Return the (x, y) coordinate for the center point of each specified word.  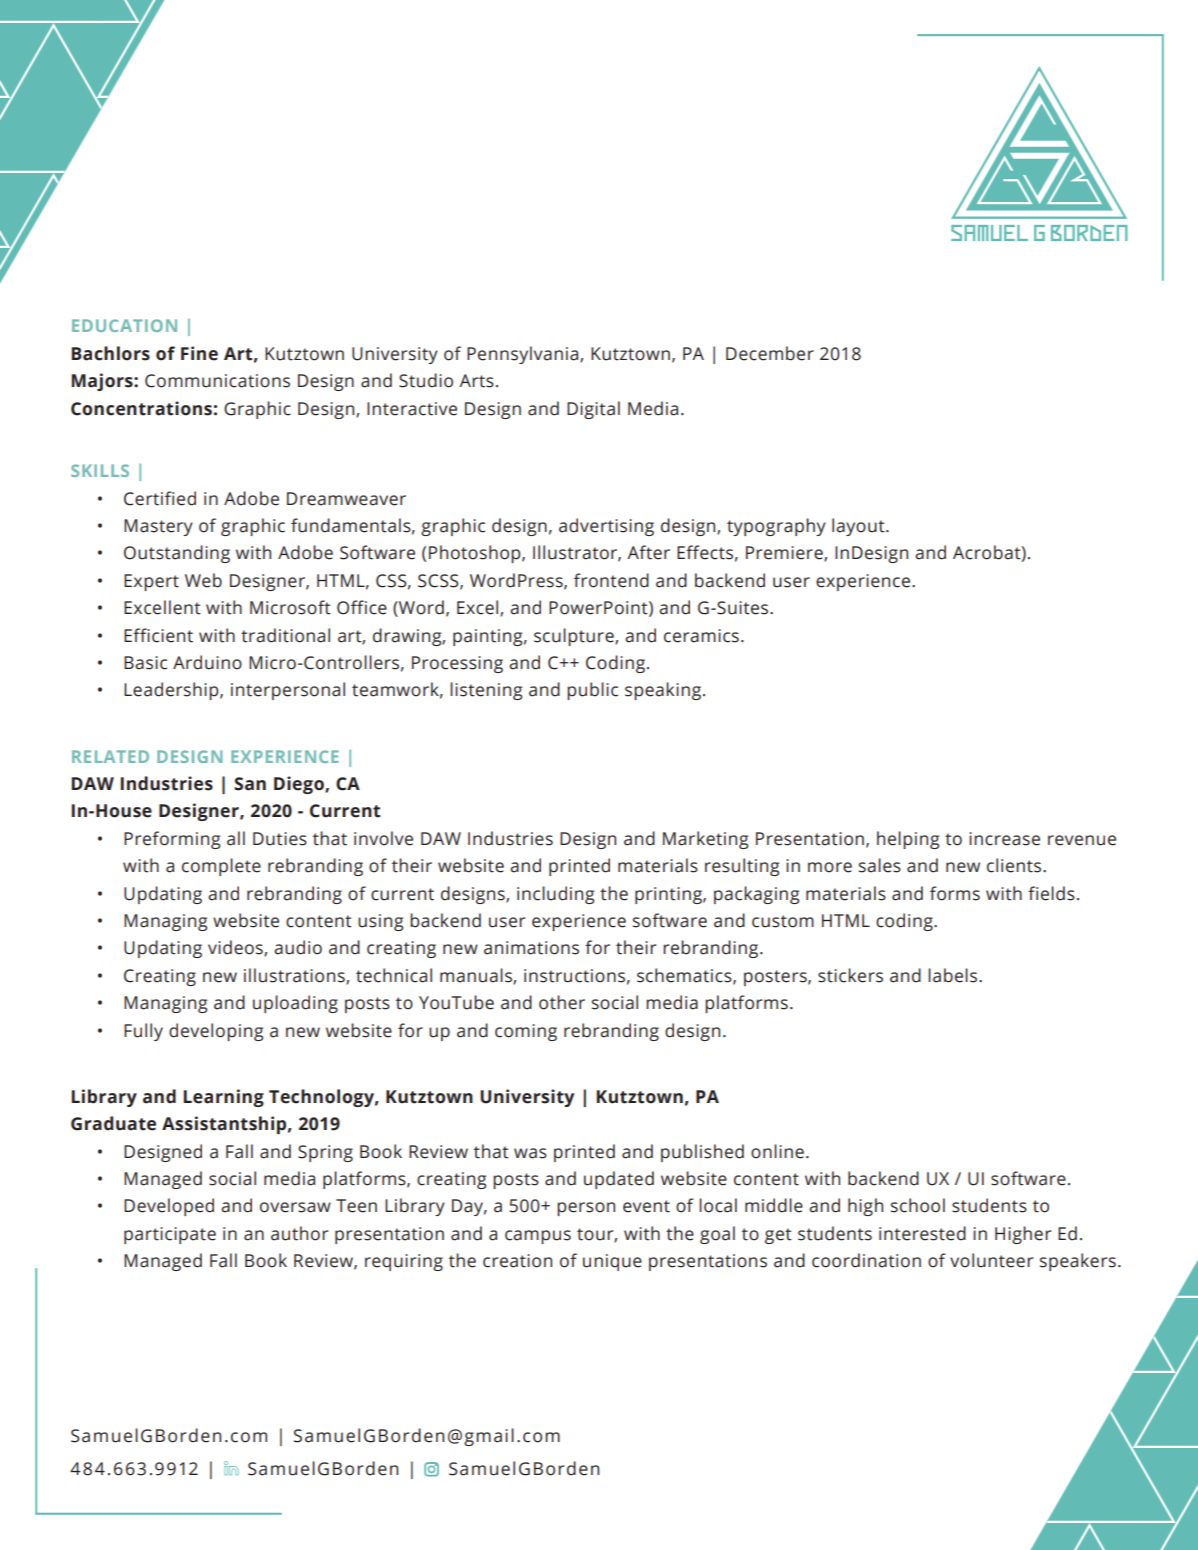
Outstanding (177, 554)
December (770, 353)
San (250, 784)
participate (170, 1235)
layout (859, 527)
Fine (199, 353)
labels (954, 975)
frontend (611, 580)
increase (1004, 839)
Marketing (705, 840)
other (562, 1002)
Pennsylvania (524, 355)
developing (216, 1032)
